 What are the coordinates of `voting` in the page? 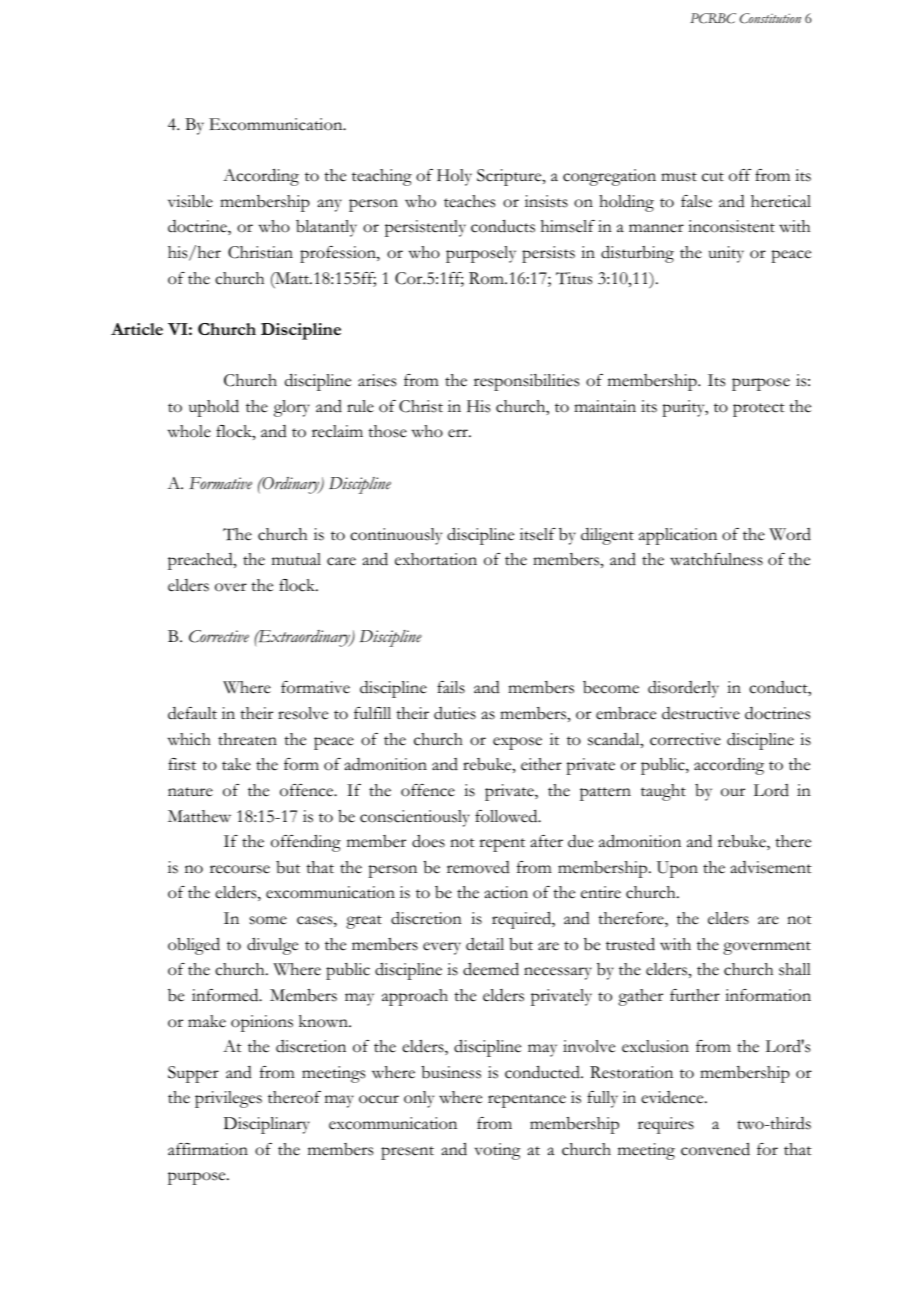 It's located at (497, 1151).
